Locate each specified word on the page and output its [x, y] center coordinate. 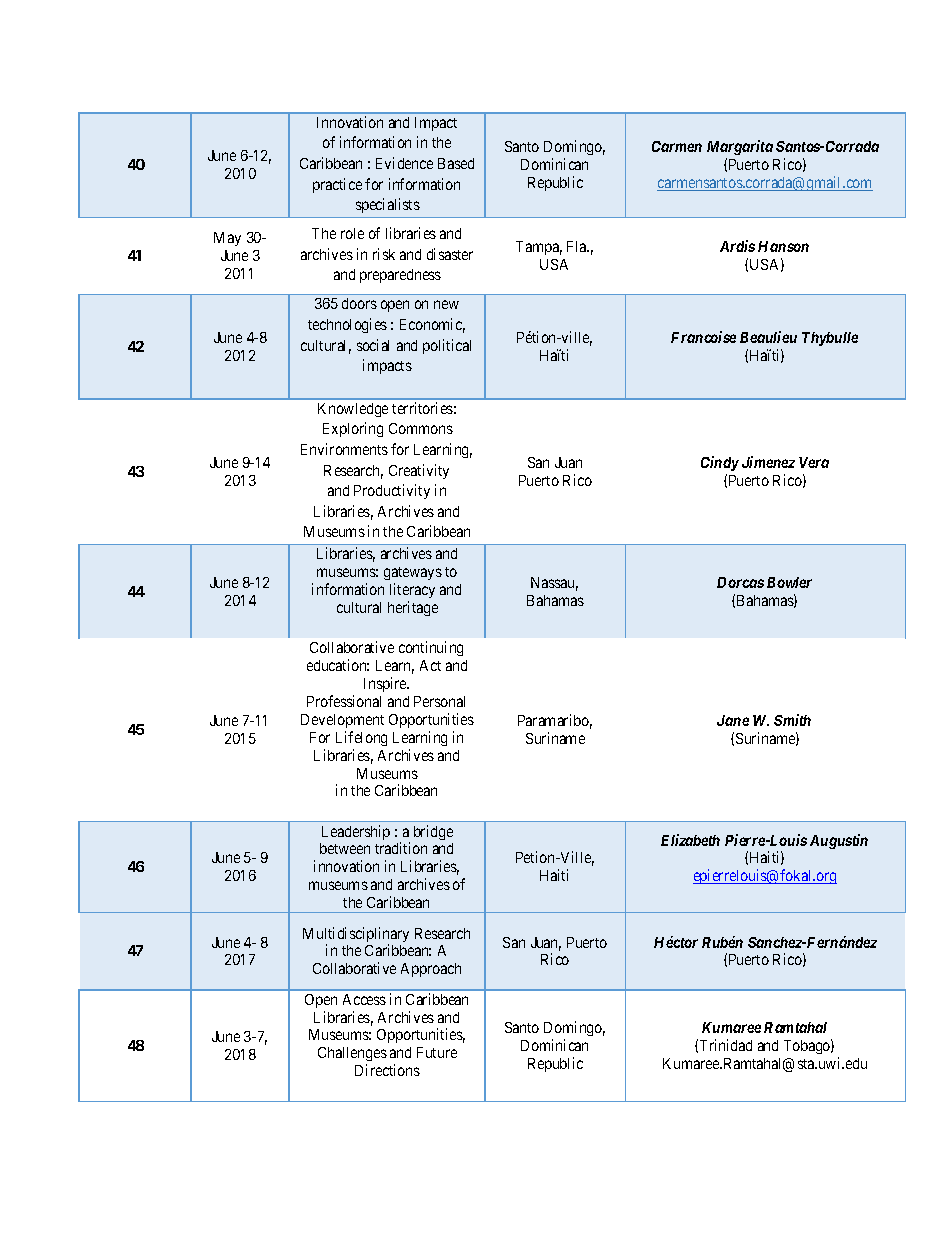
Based [456, 163]
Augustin [839, 841]
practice [337, 185]
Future [437, 1052]
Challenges [352, 1056]
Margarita [740, 147]
